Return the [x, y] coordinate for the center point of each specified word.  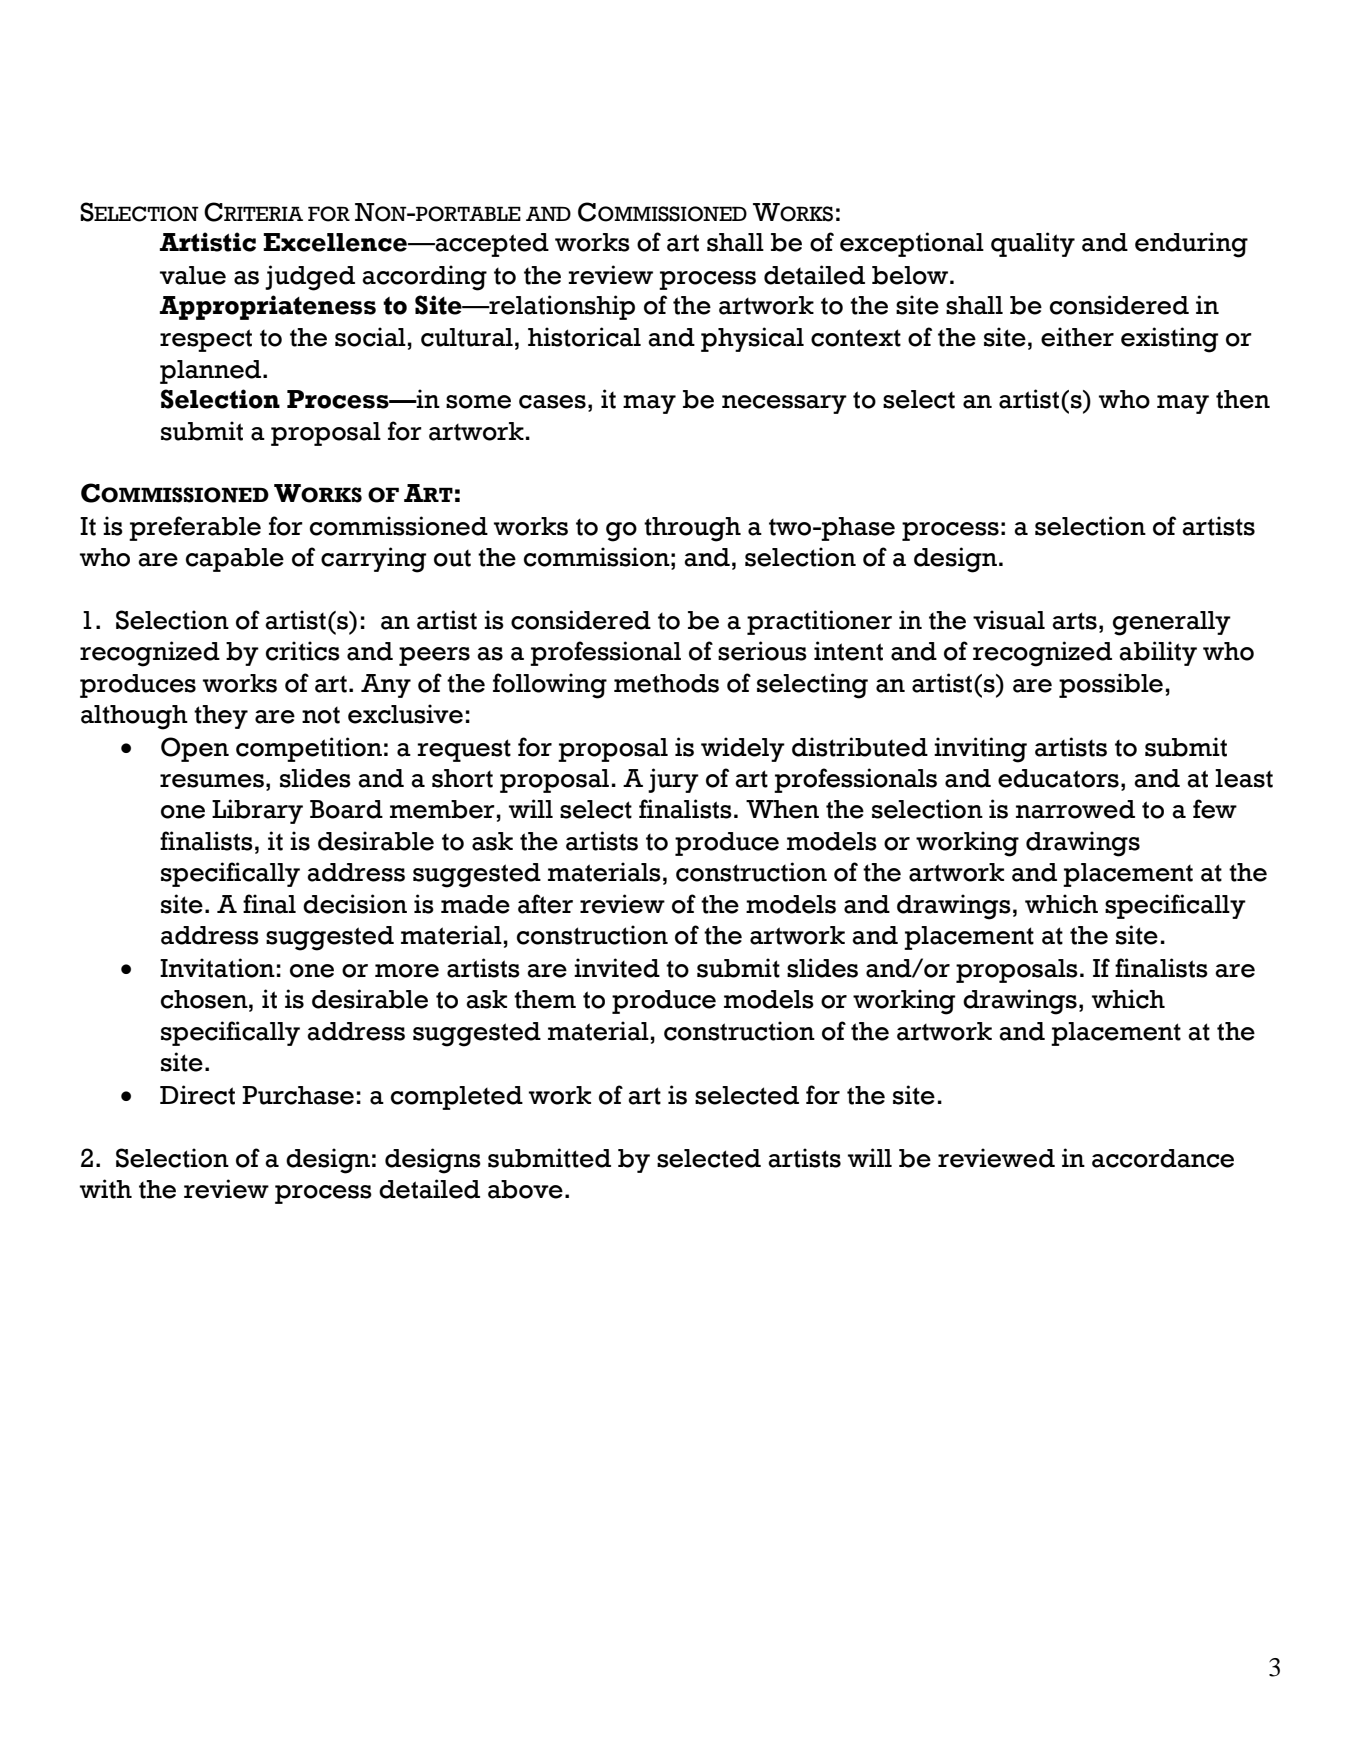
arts [1074, 621]
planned [212, 372]
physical [752, 339]
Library [257, 811]
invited [617, 968]
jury [673, 780]
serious [762, 651]
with [106, 1189]
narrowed [1075, 809]
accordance [1163, 1158]
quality [1033, 244]
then [1243, 399]
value [193, 275]
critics [303, 651]
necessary [784, 404]
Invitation [217, 968]
